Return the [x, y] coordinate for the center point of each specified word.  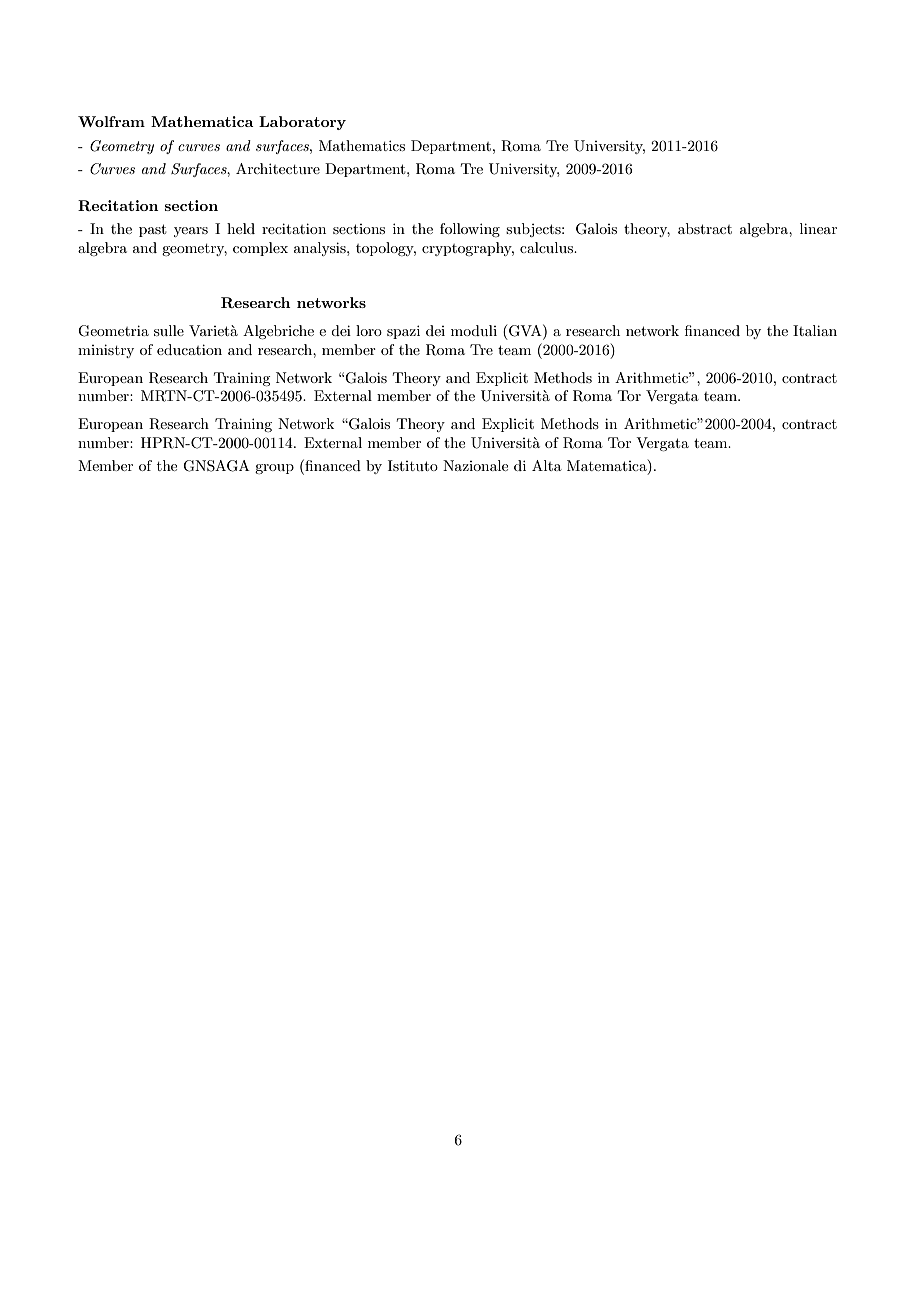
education [189, 349]
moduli [474, 330]
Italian [815, 330]
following [470, 230]
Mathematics [362, 145]
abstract [705, 228]
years [191, 232]
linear [818, 228]
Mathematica [202, 121]
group [274, 469]
